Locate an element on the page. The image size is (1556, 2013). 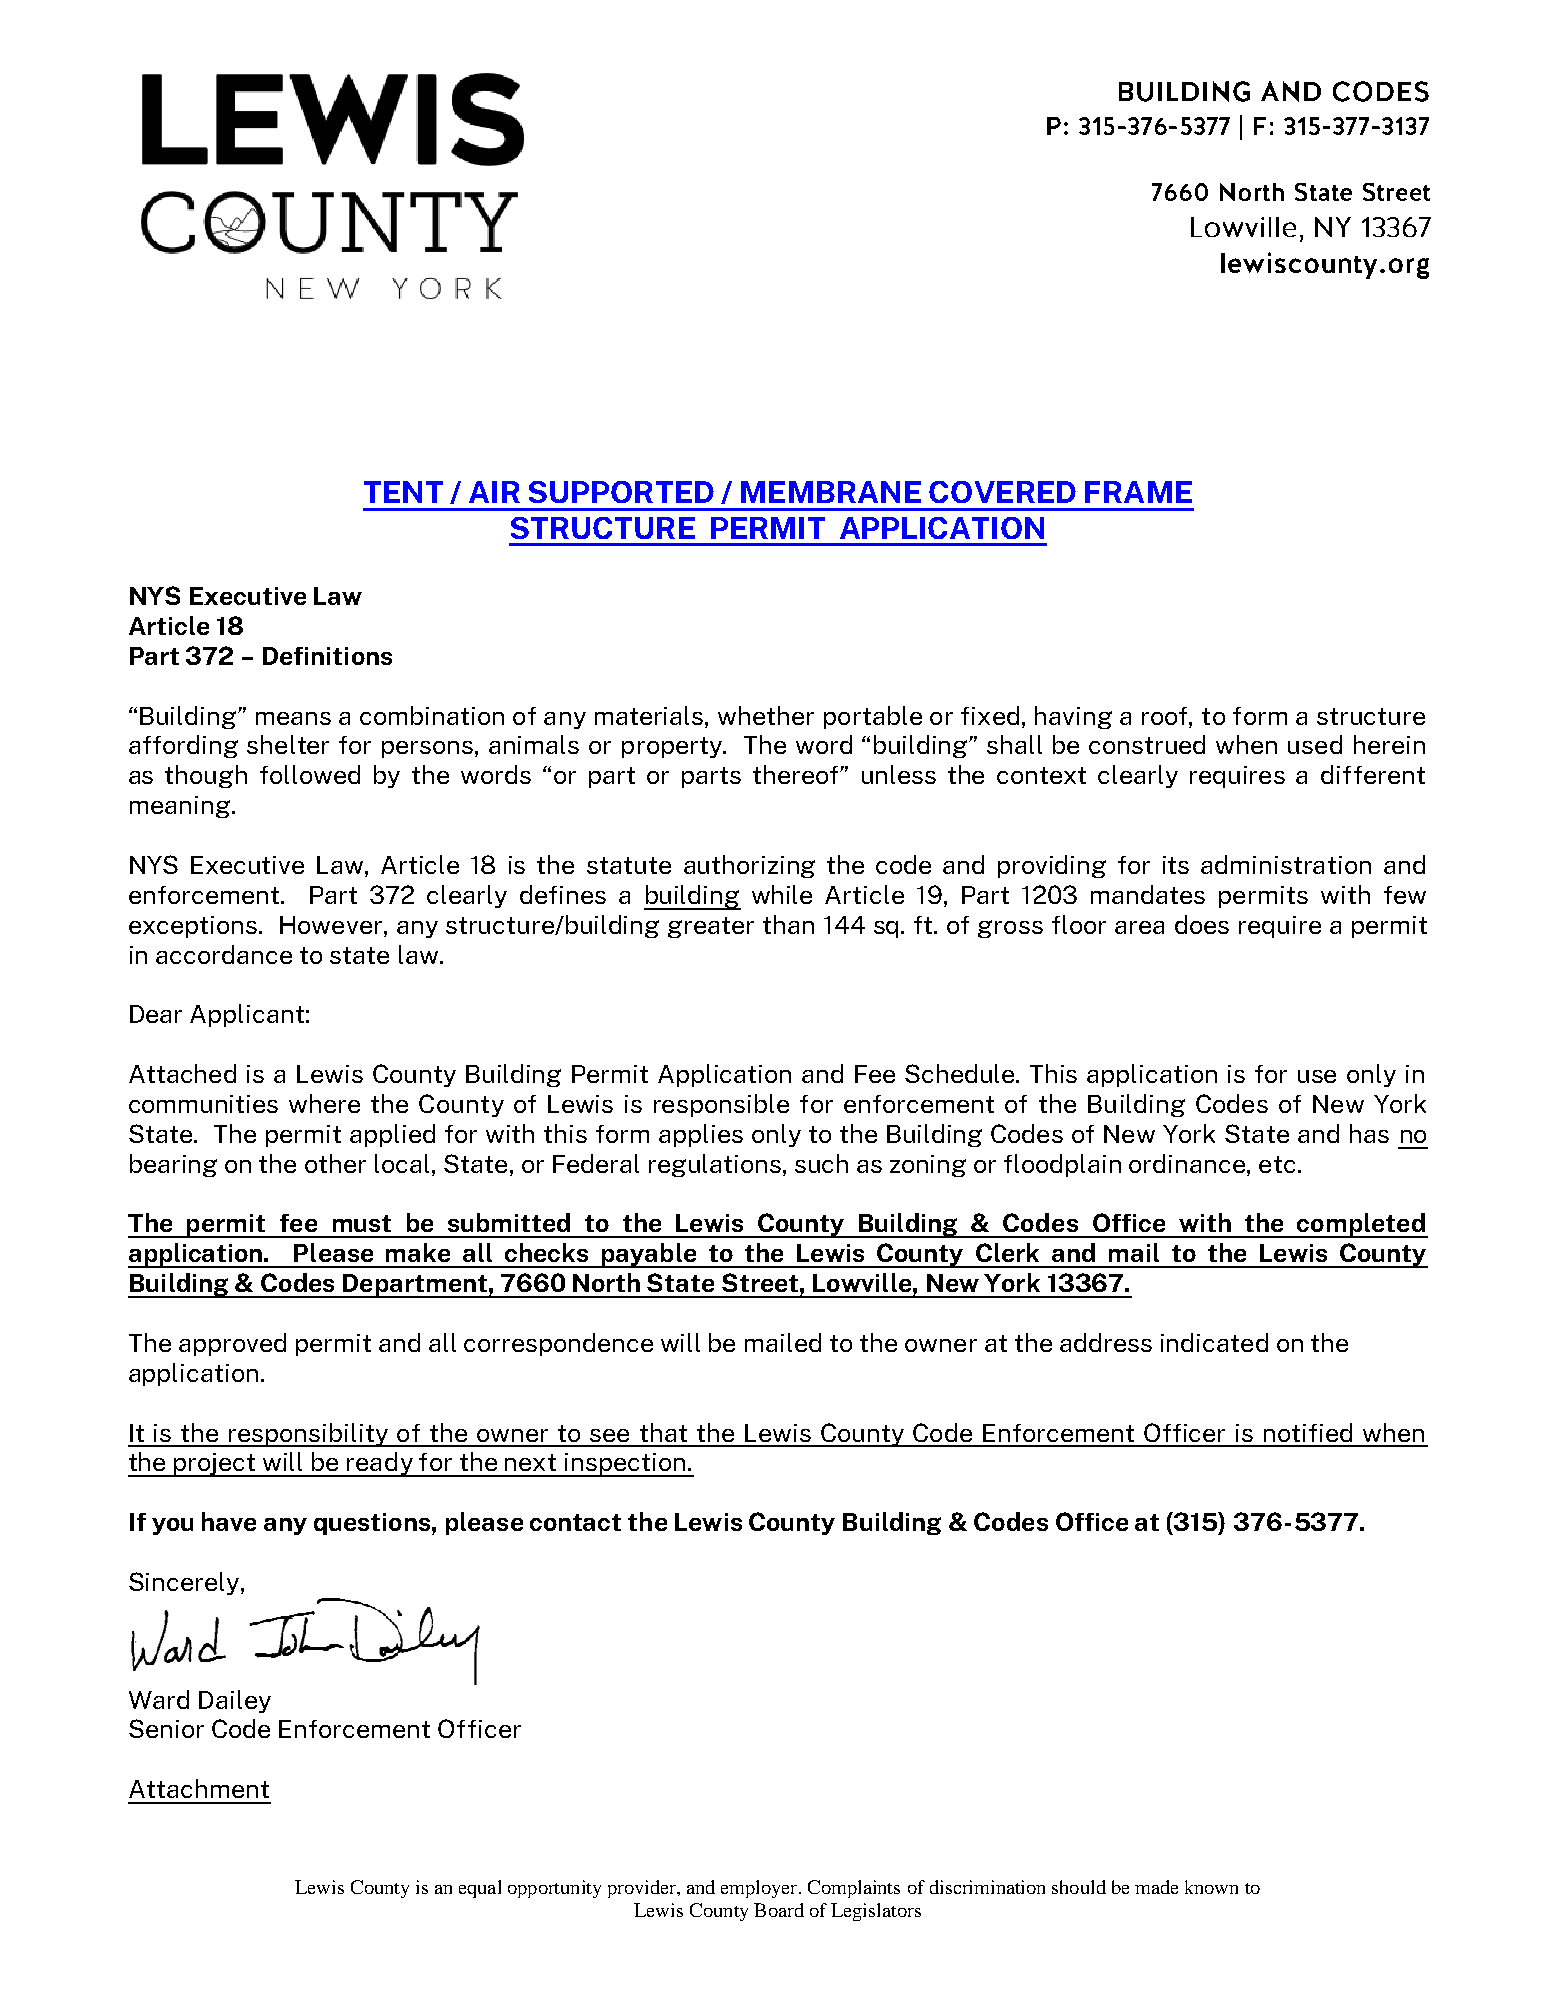
MEMBRANE is located at coordinates (831, 492).
